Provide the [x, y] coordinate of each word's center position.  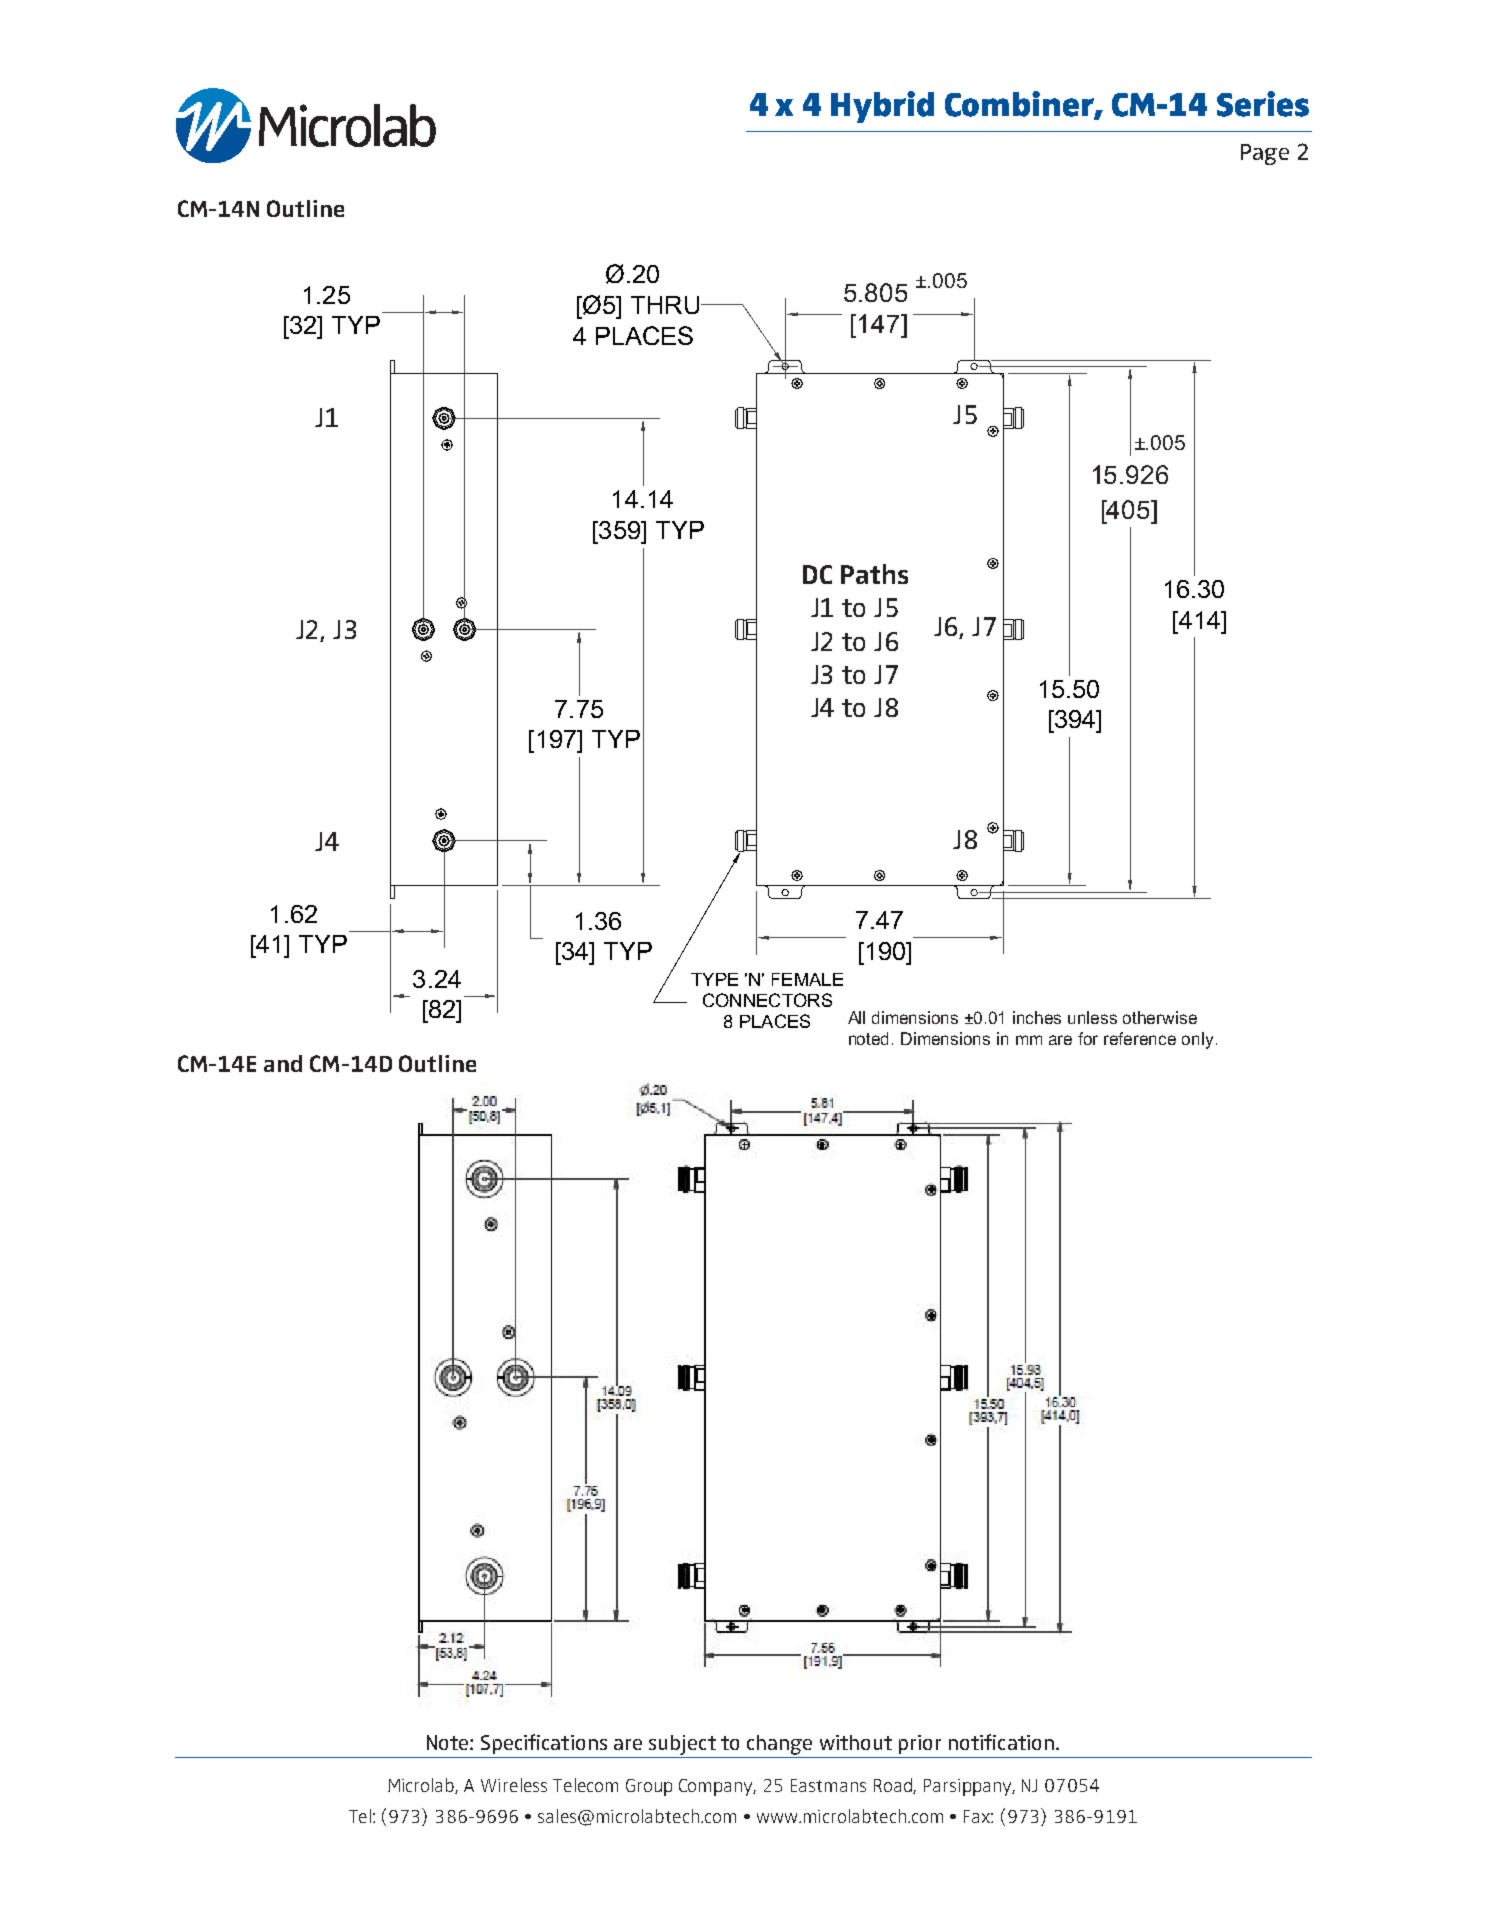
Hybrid [882, 107]
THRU [666, 305]
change [779, 1745]
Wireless [514, 1785]
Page [1265, 154]
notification [1001, 1742]
